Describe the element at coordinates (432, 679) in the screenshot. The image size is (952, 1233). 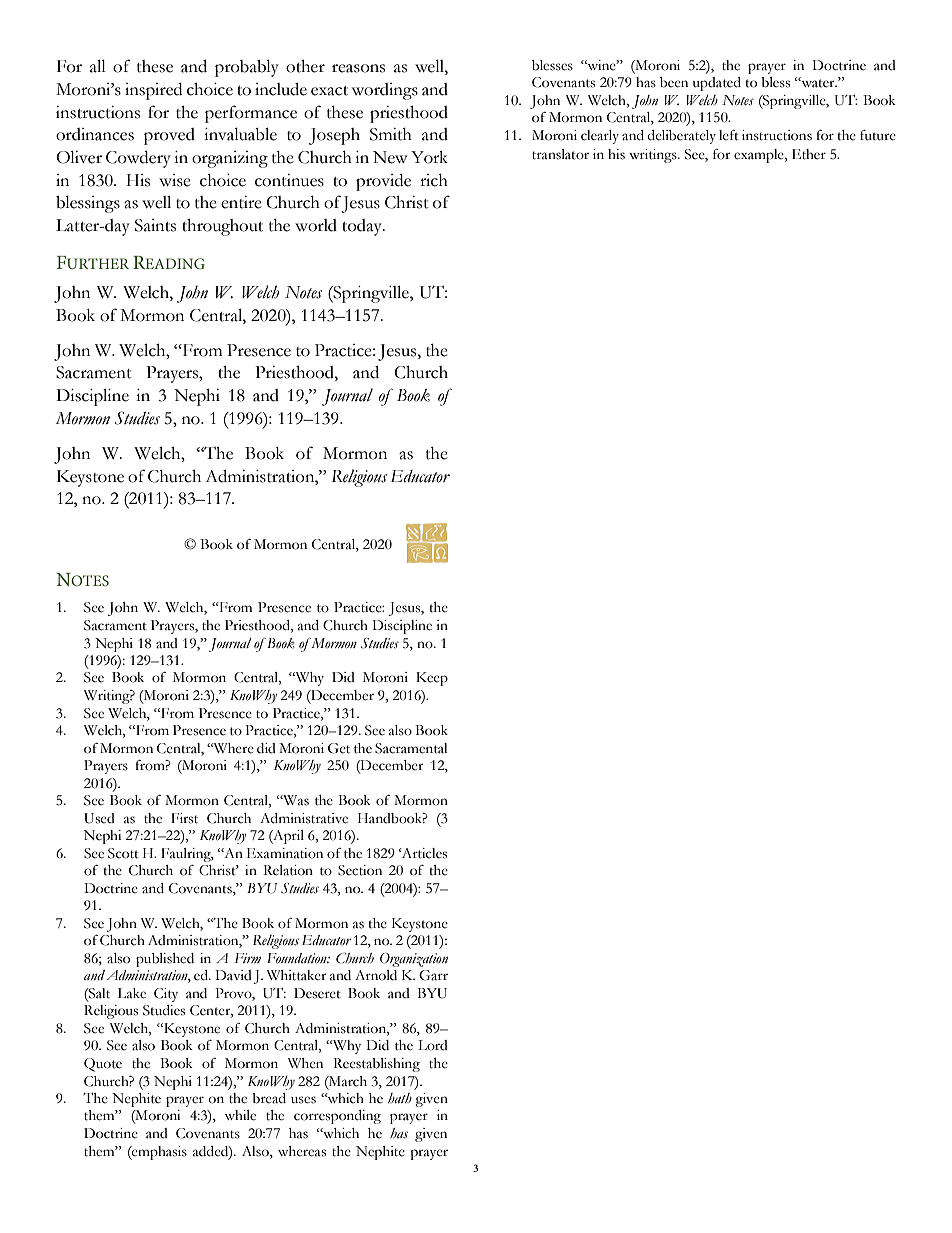
I see `Keep` at that location.
